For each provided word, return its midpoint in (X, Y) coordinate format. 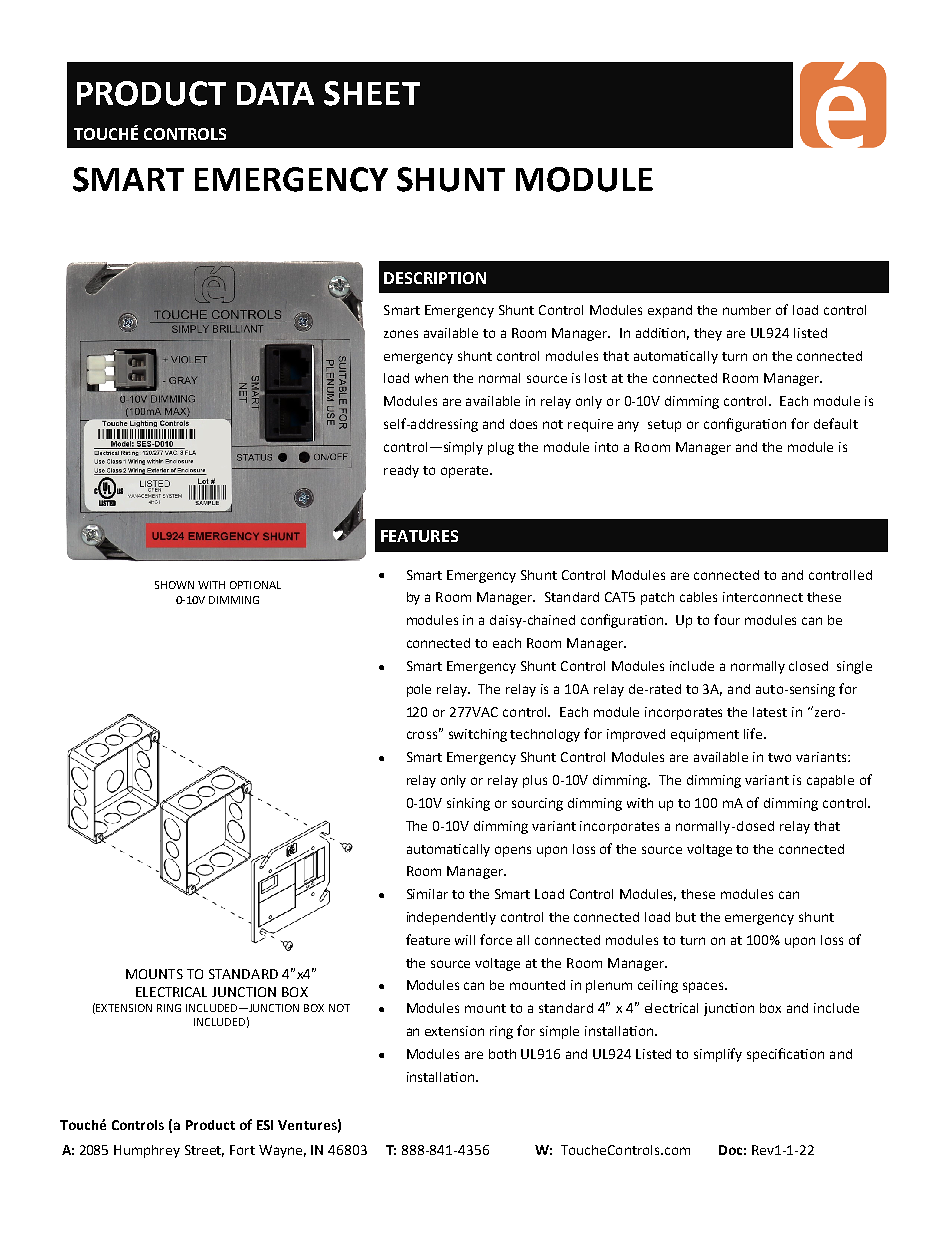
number (747, 310)
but (686, 917)
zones (401, 334)
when (431, 378)
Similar (427, 894)
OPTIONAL (255, 585)
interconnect (763, 597)
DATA (275, 93)
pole (419, 690)
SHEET (372, 93)
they (708, 334)
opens (513, 851)
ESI (265, 1125)
